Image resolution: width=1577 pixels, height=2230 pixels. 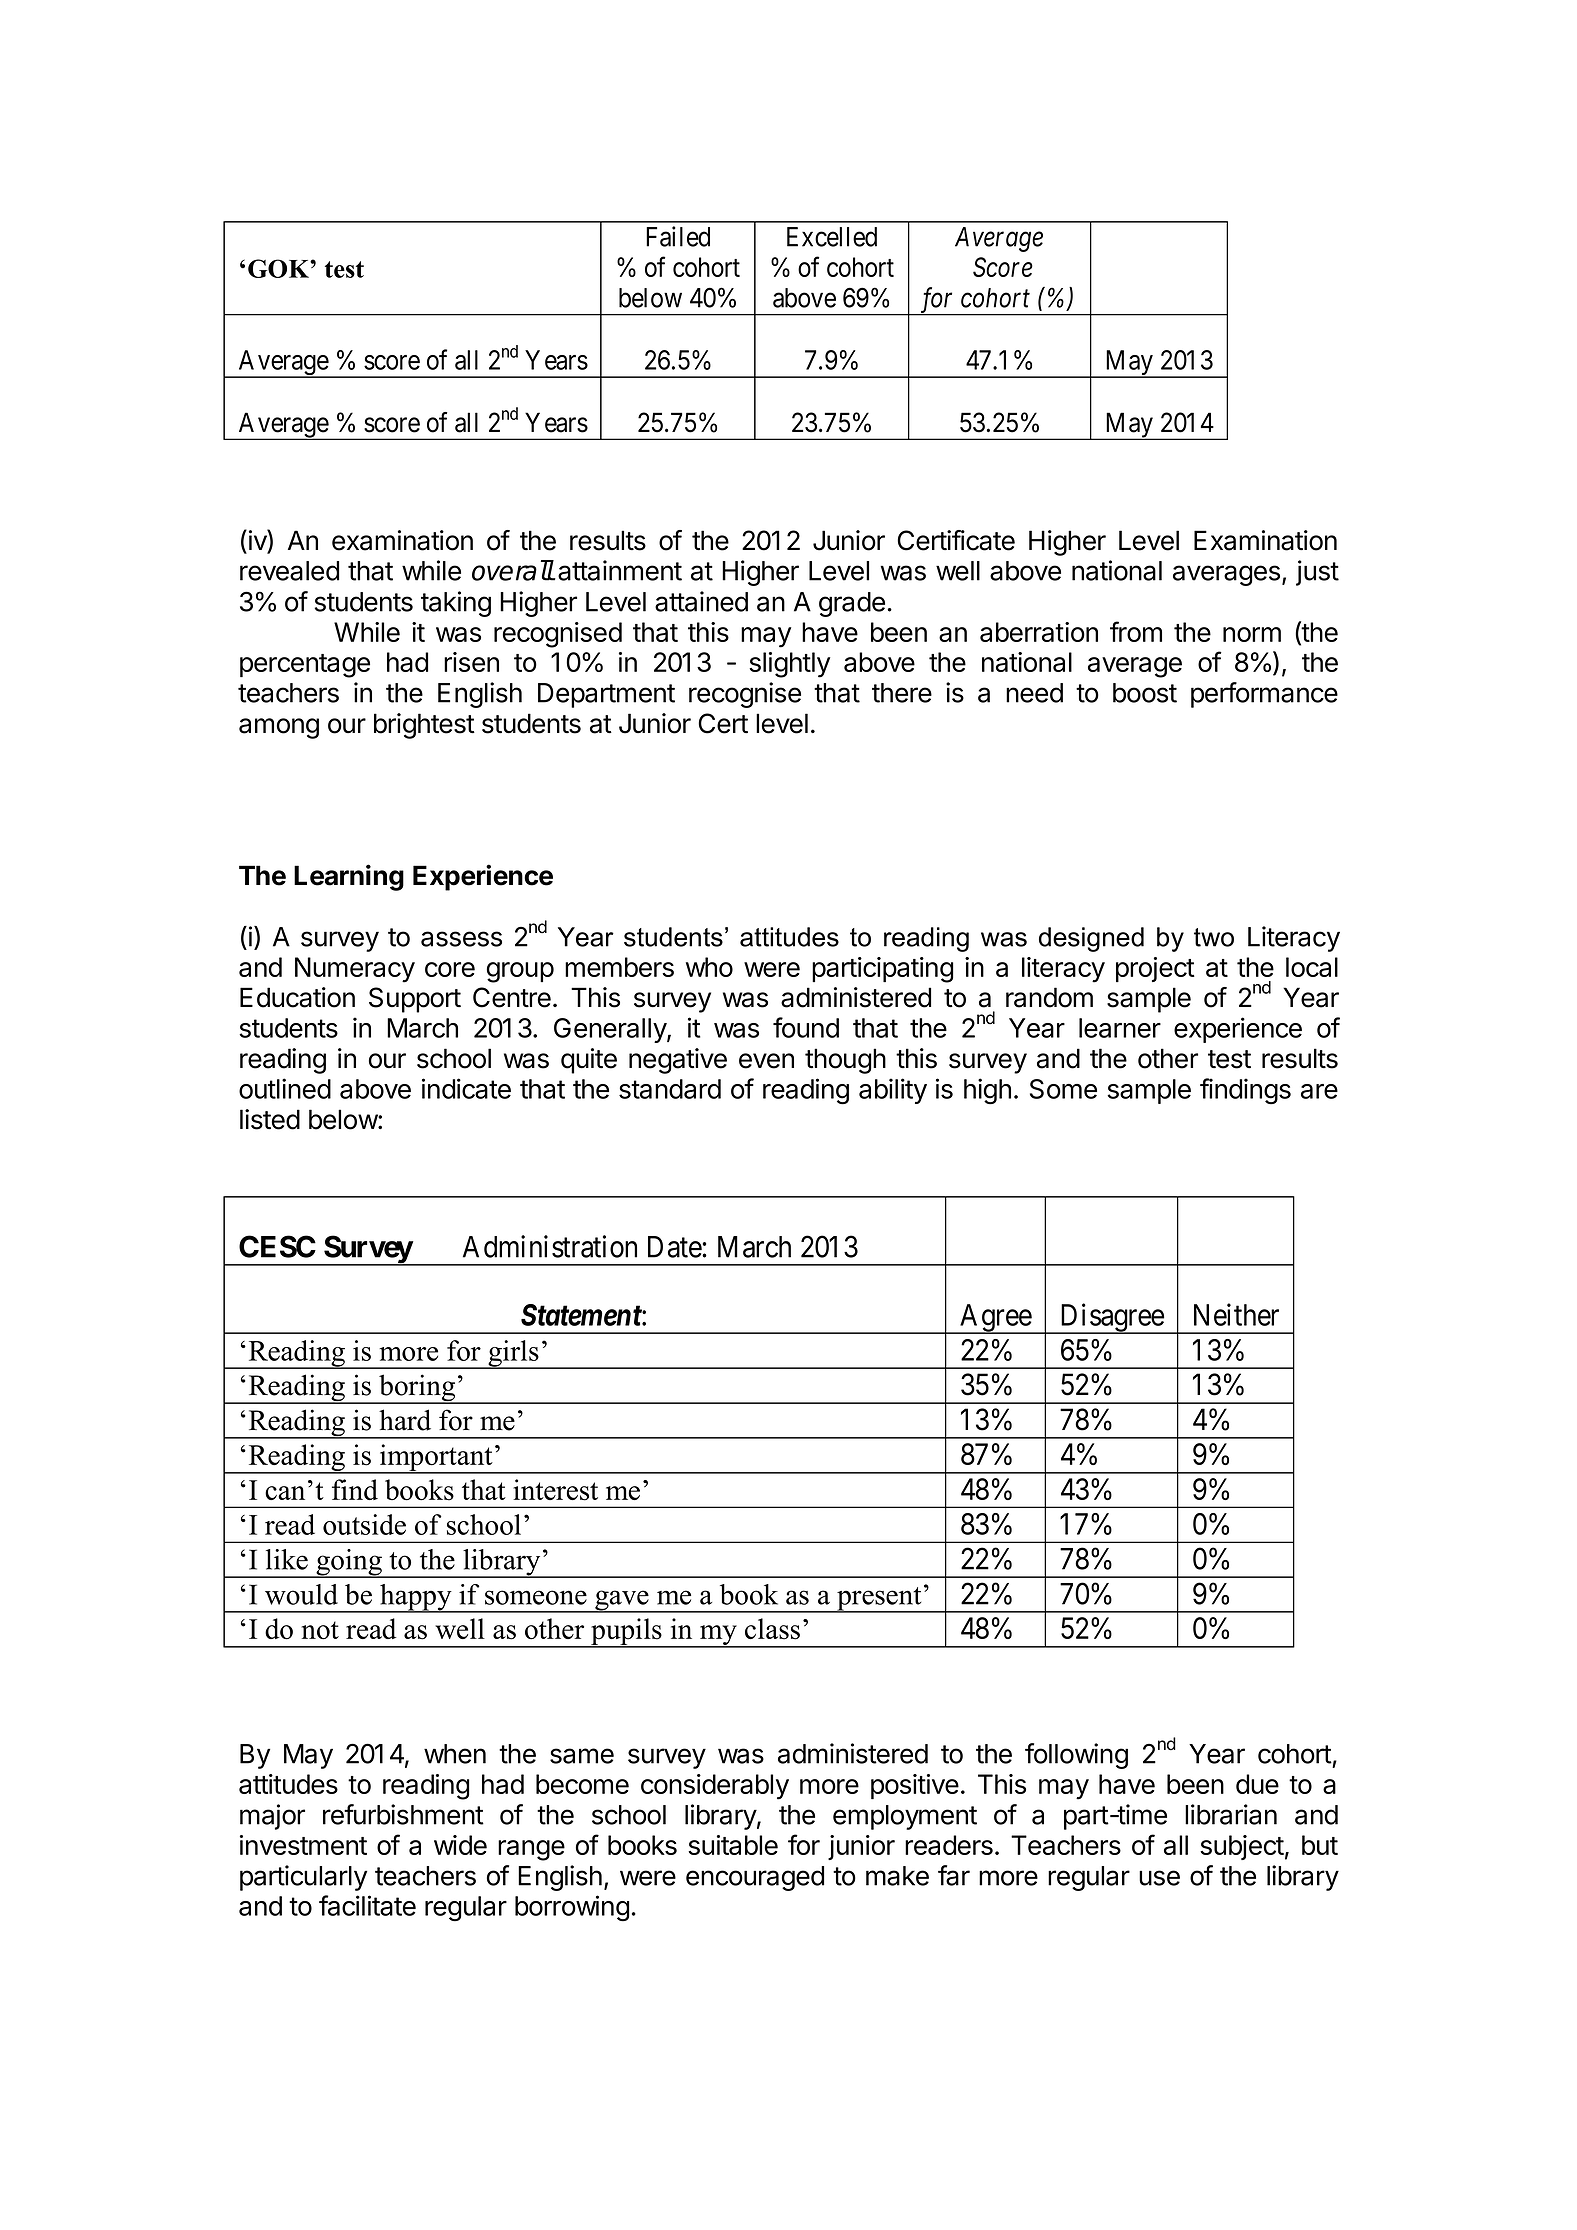 I want to click on Failed, so click(x=678, y=236).
